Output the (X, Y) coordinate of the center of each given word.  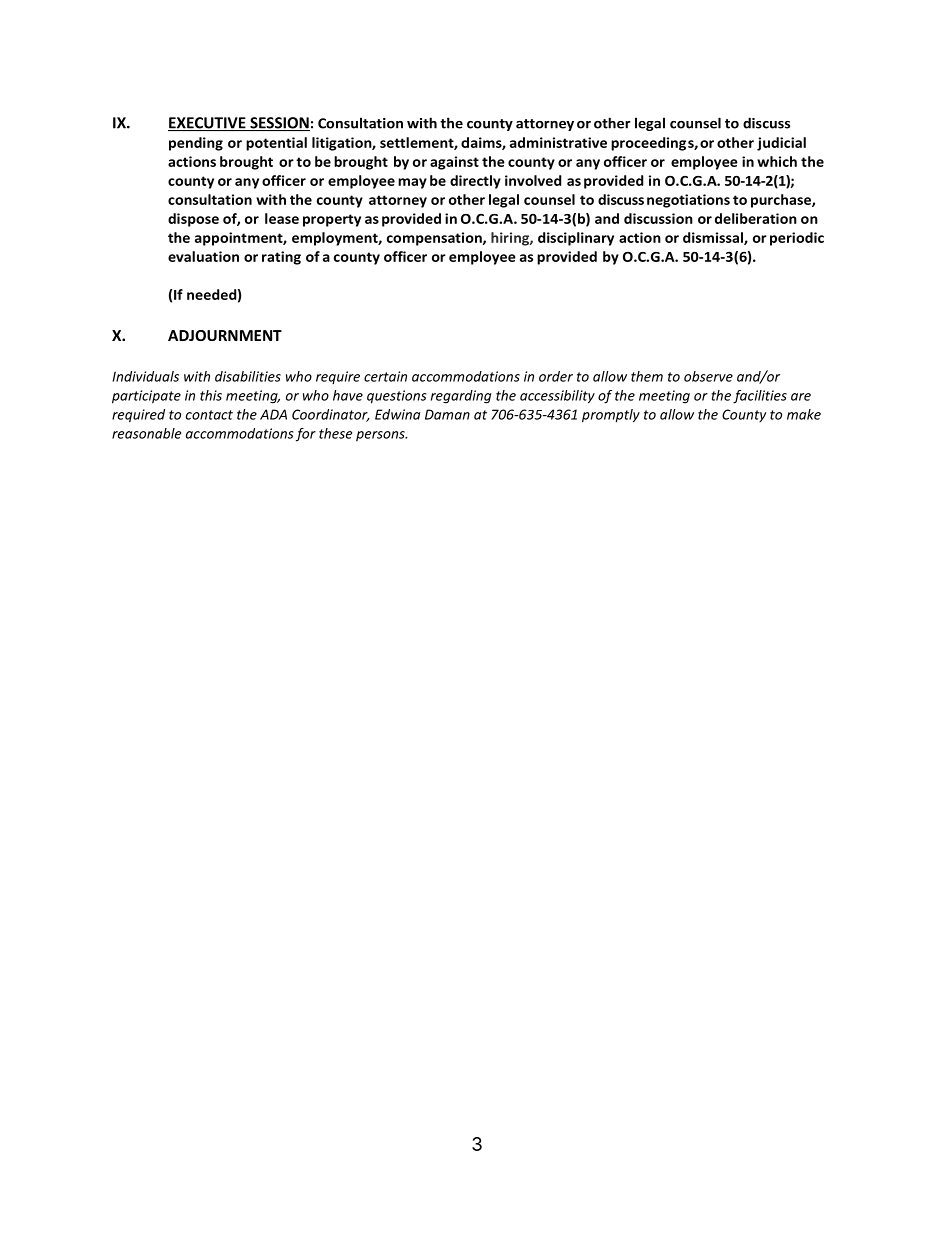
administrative (558, 142)
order (556, 376)
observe (708, 376)
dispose (193, 220)
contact (209, 415)
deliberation (756, 218)
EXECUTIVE (208, 124)
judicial (781, 144)
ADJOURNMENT (225, 335)
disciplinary (576, 239)
